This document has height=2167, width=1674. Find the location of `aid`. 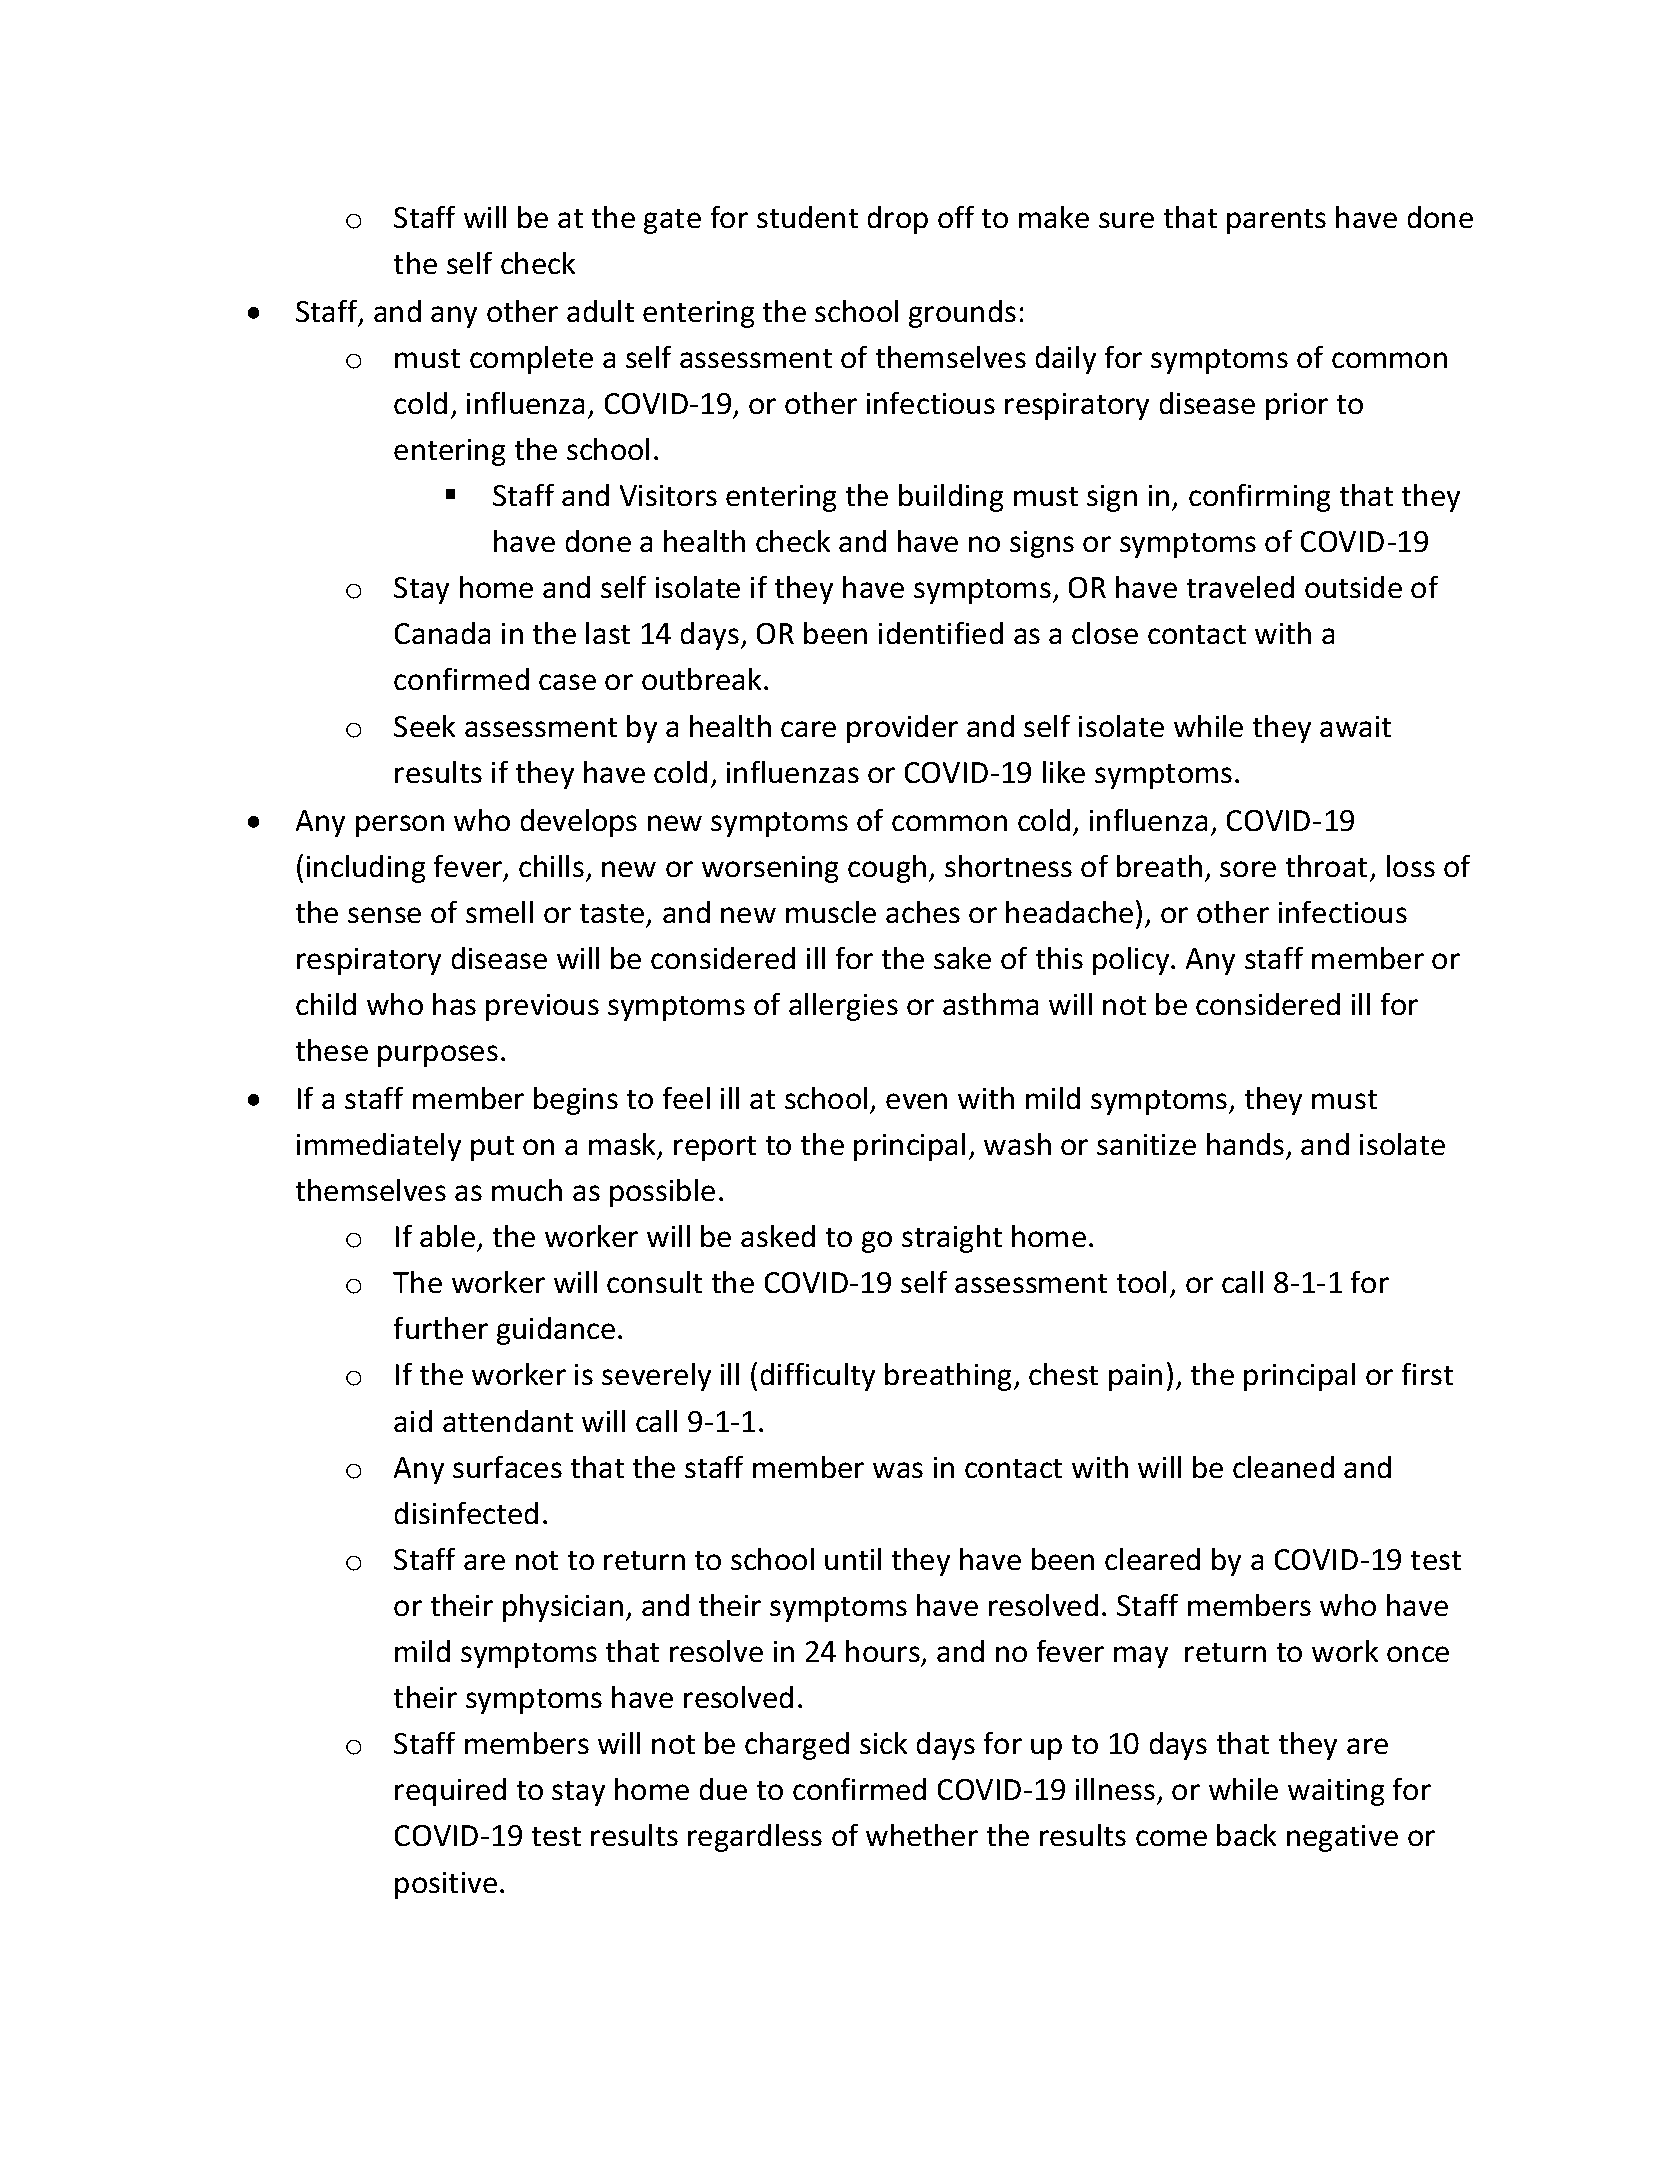

aid is located at coordinates (413, 1421).
